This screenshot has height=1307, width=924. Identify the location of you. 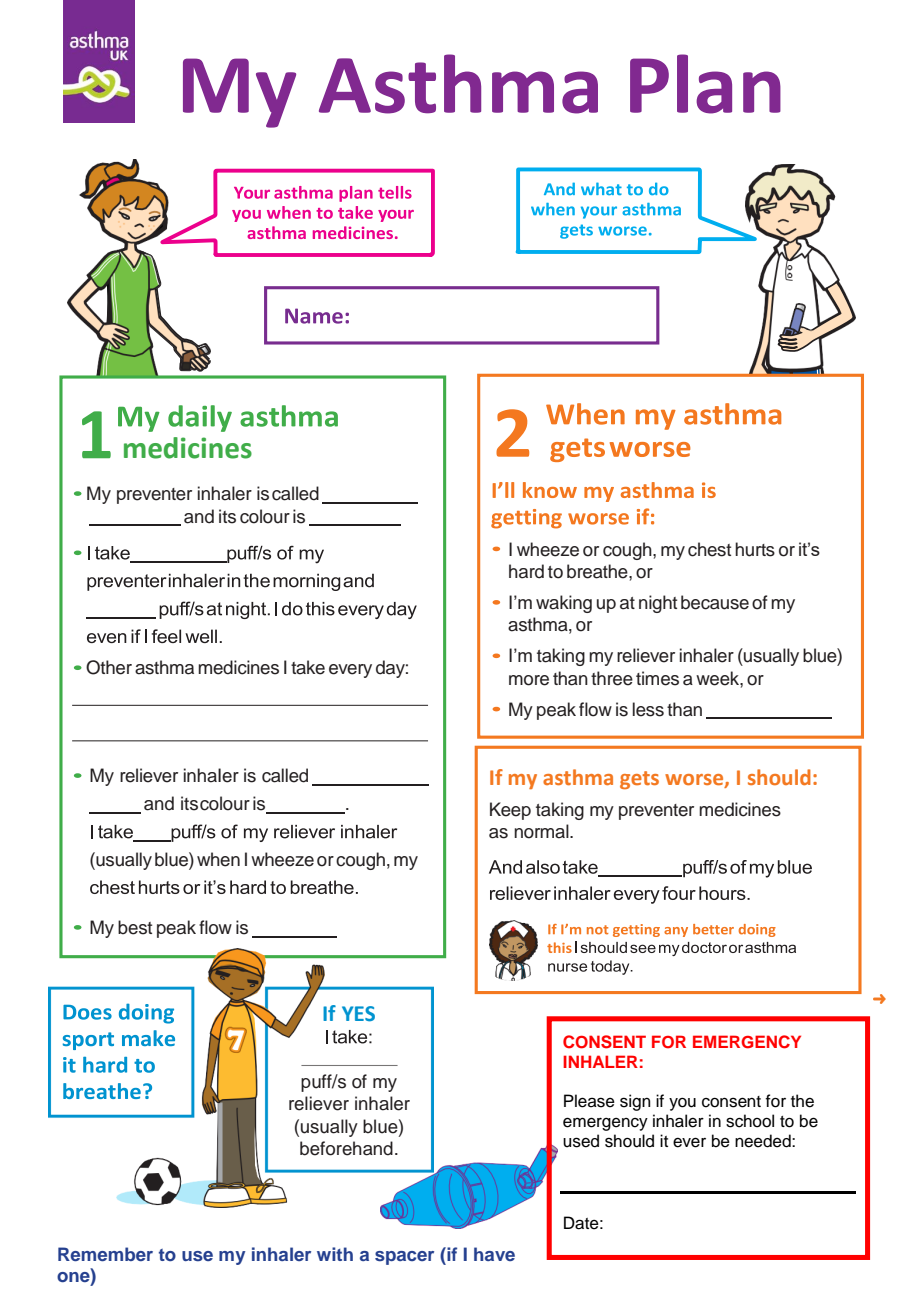
(682, 1104).
